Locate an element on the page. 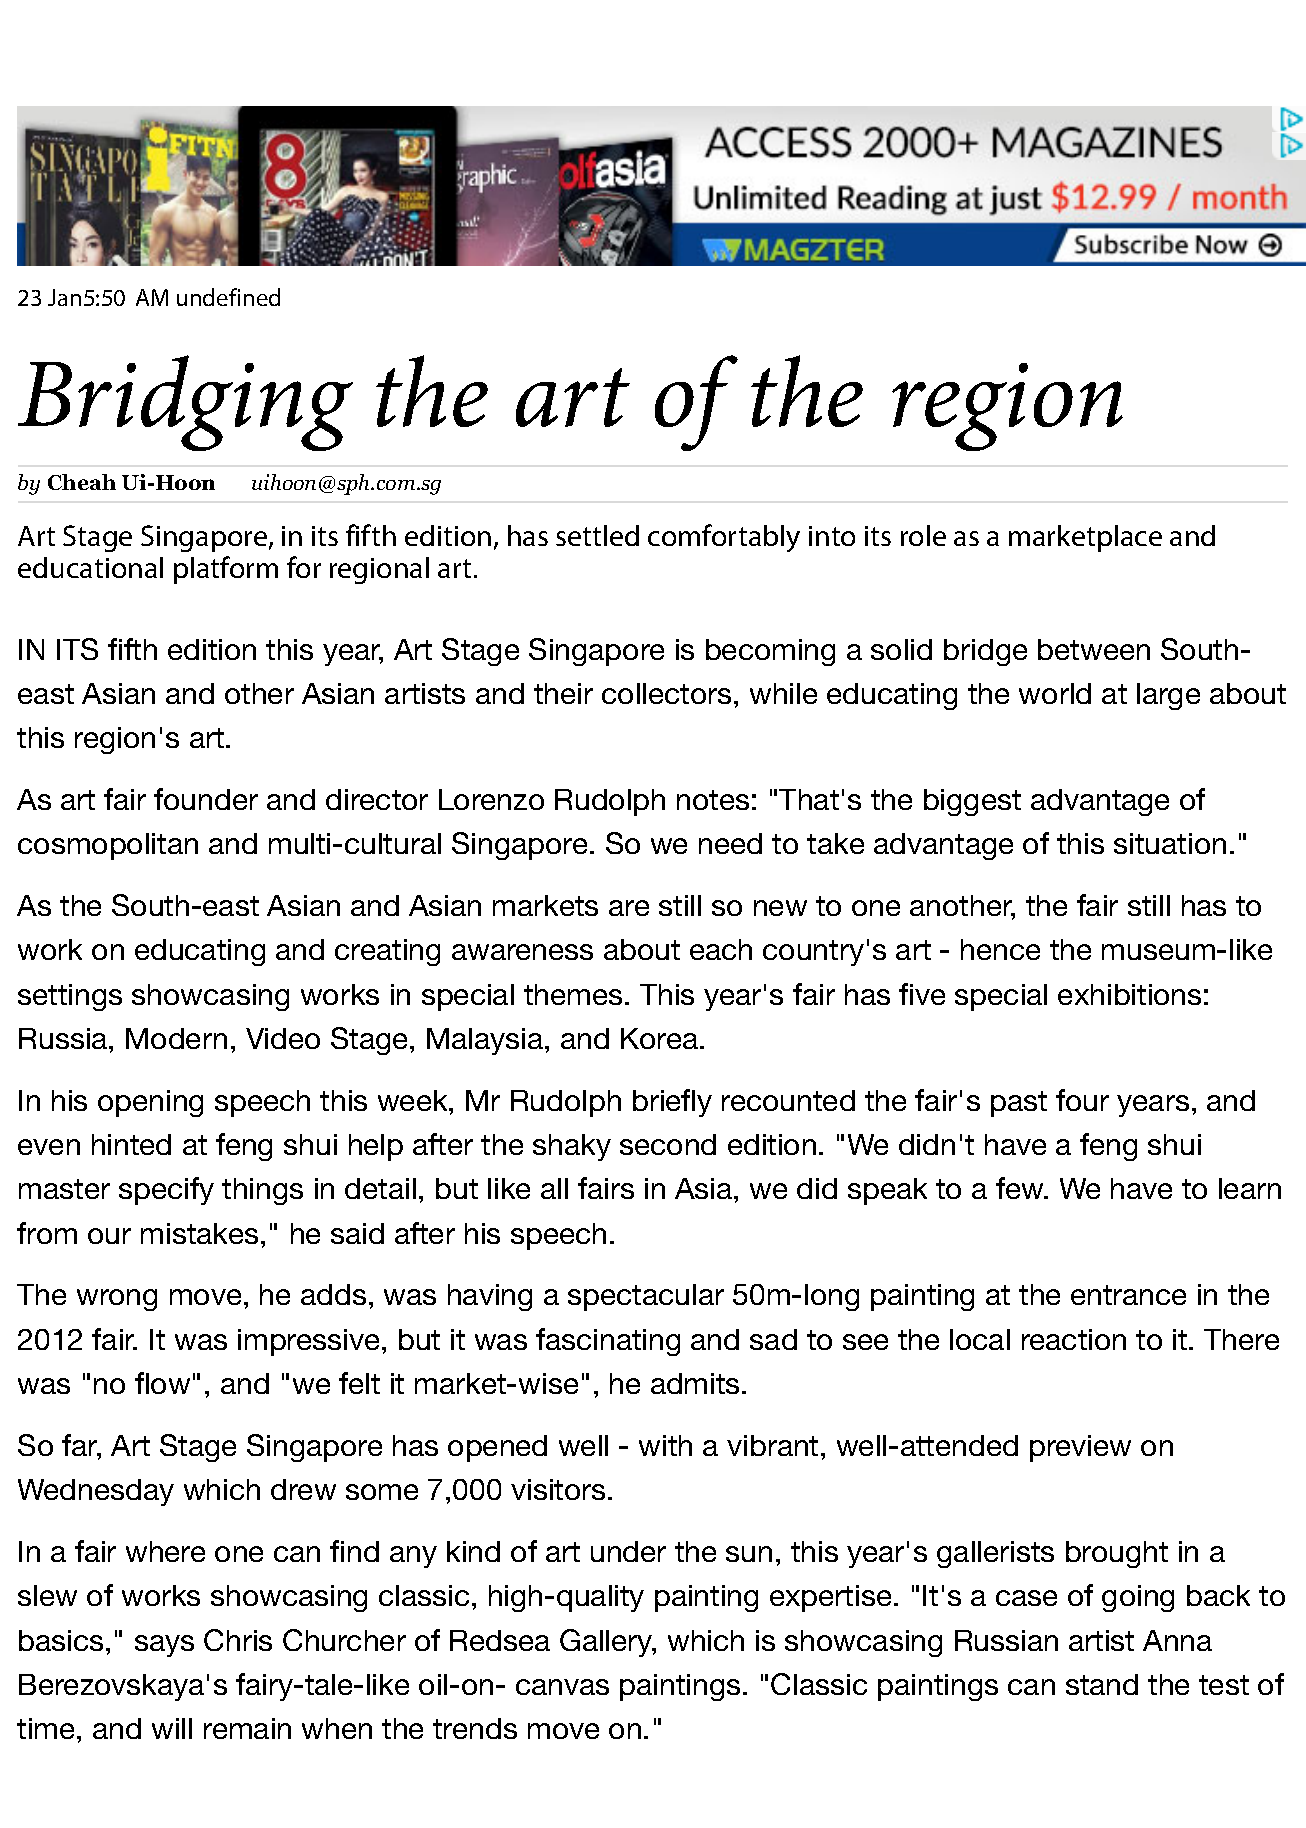  situation is located at coordinates (1170, 843).
